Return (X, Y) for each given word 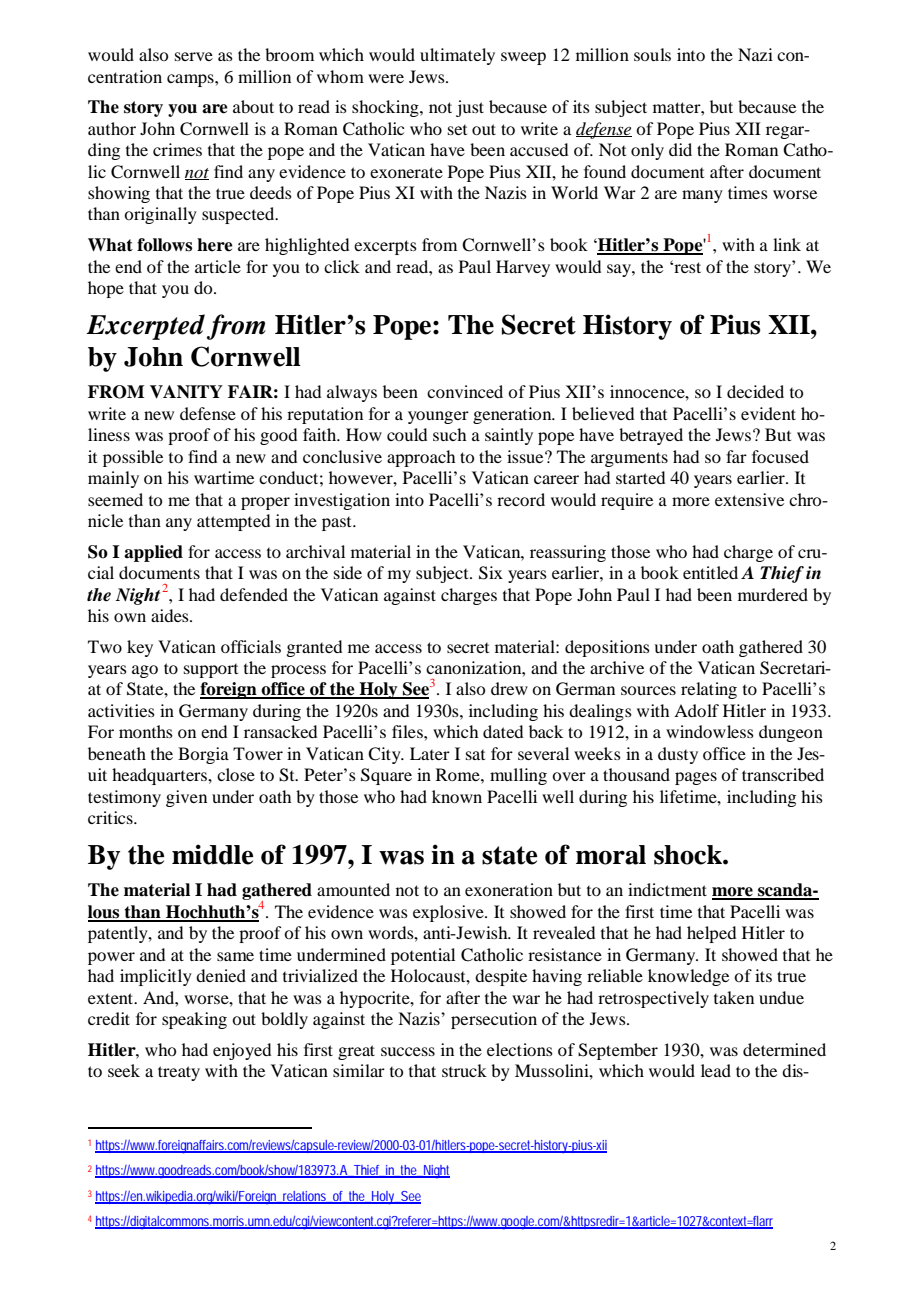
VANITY (186, 392)
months (146, 731)
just (470, 108)
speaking (194, 1020)
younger (438, 417)
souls (652, 54)
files (408, 731)
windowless (710, 731)
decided (755, 391)
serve (194, 56)
